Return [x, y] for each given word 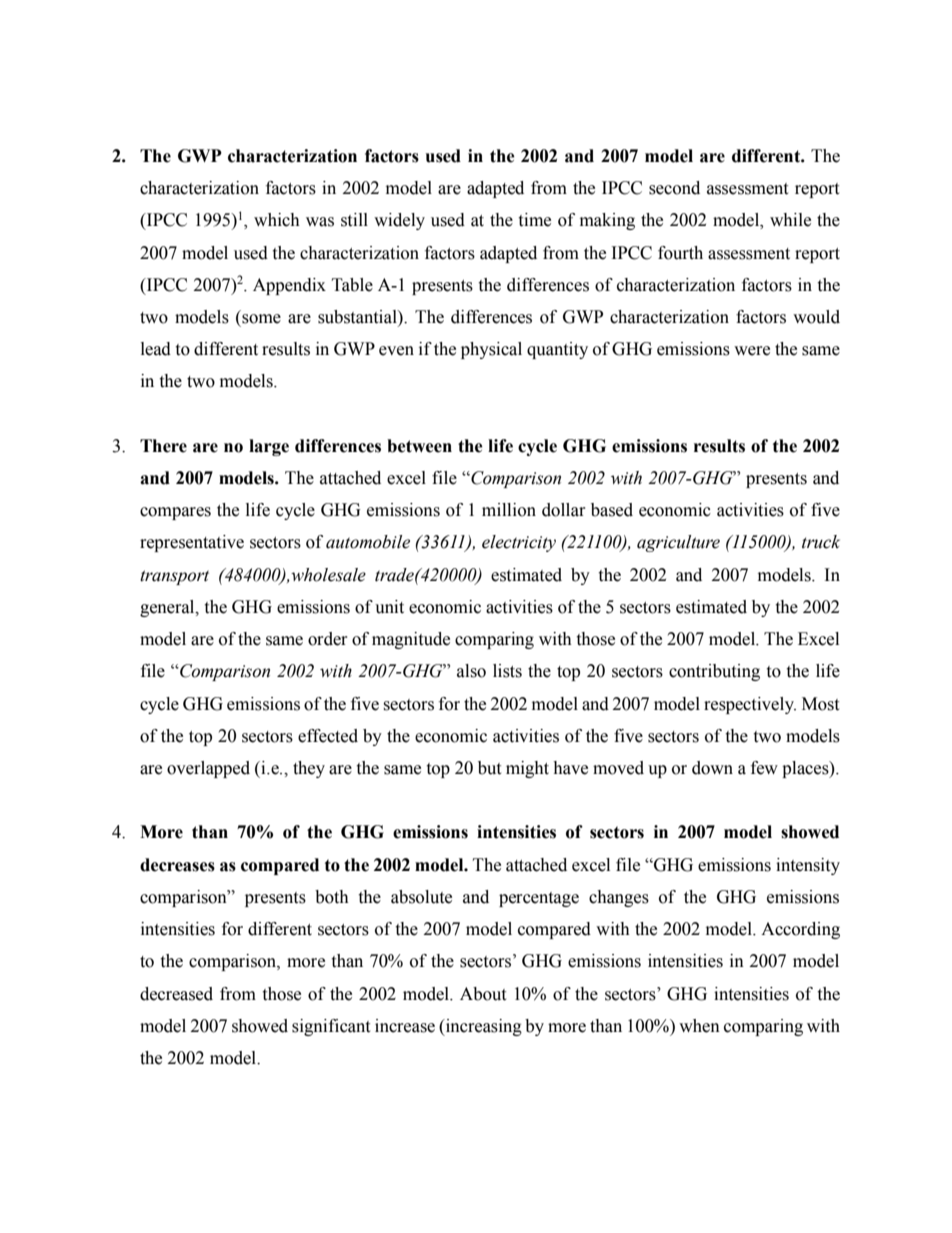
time [534, 220]
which [277, 220]
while [790, 220]
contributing [714, 672]
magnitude [411, 640]
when [699, 1026]
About [483, 994]
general [168, 608]
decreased [176, 994]
